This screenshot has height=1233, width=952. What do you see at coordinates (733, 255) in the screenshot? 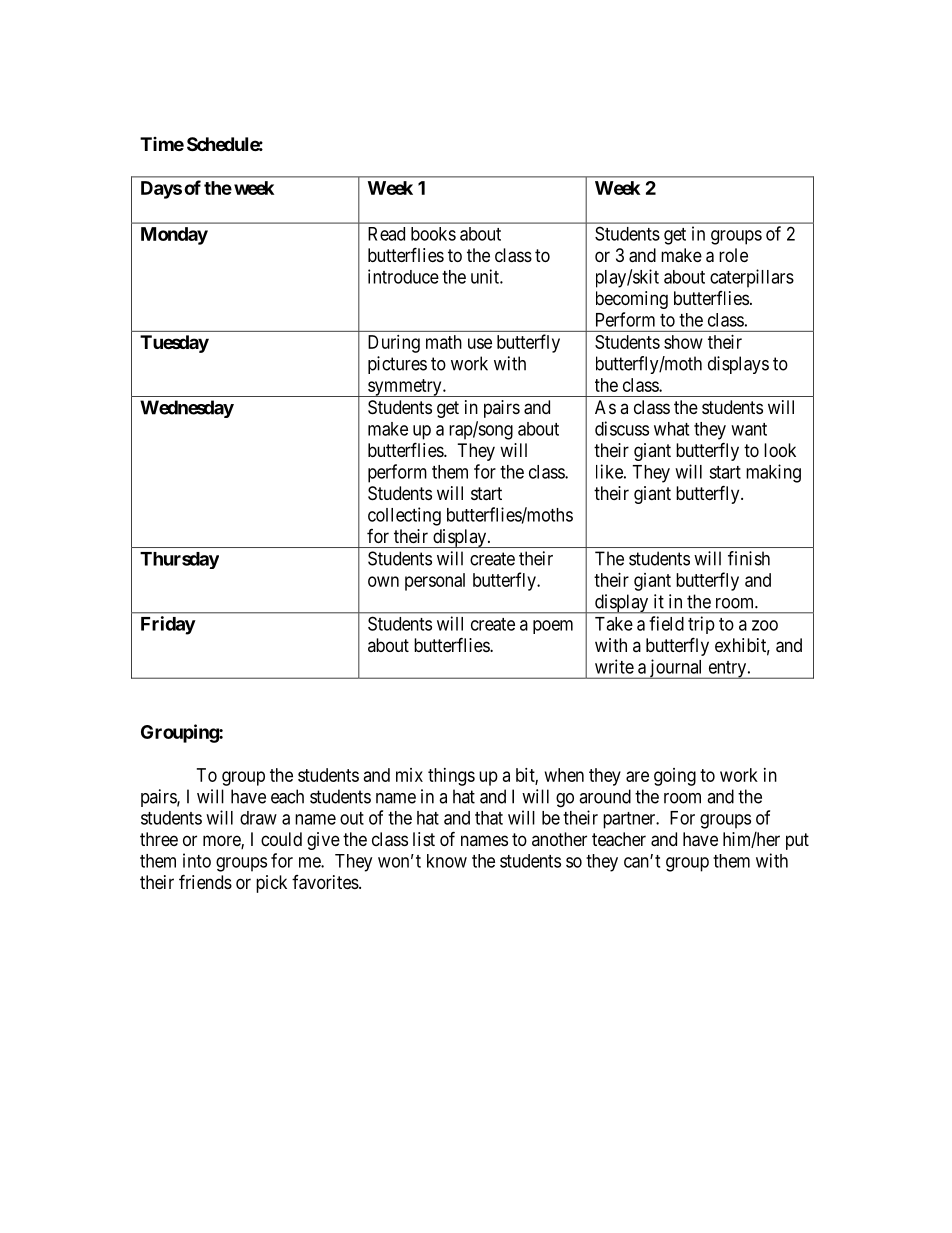
I see `role` at bounding box center [733, 255].
